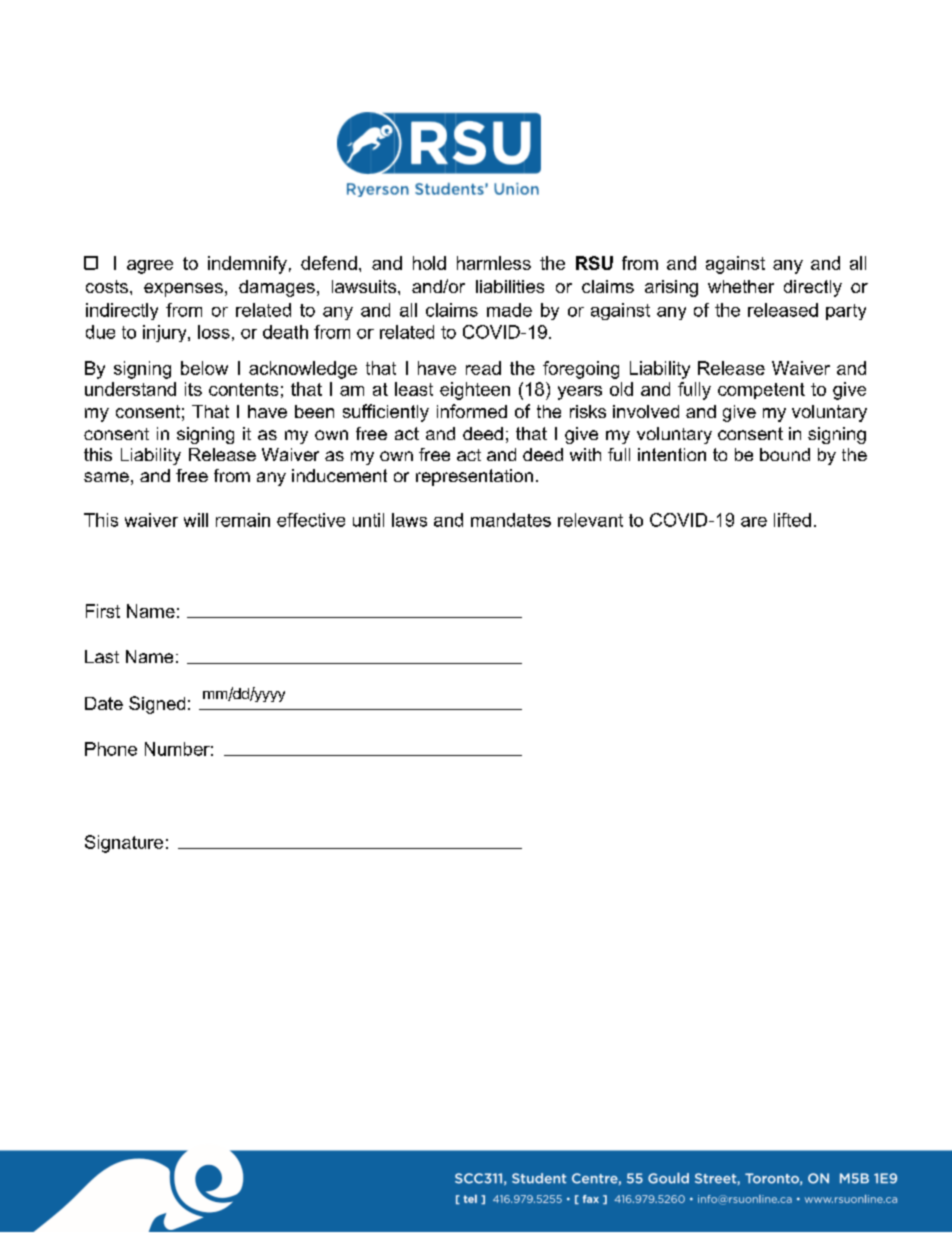 The width and height of the document is (952, 1233). Describe the element at coordinates (124, 844) in the document. I see `Signature` at that location.
